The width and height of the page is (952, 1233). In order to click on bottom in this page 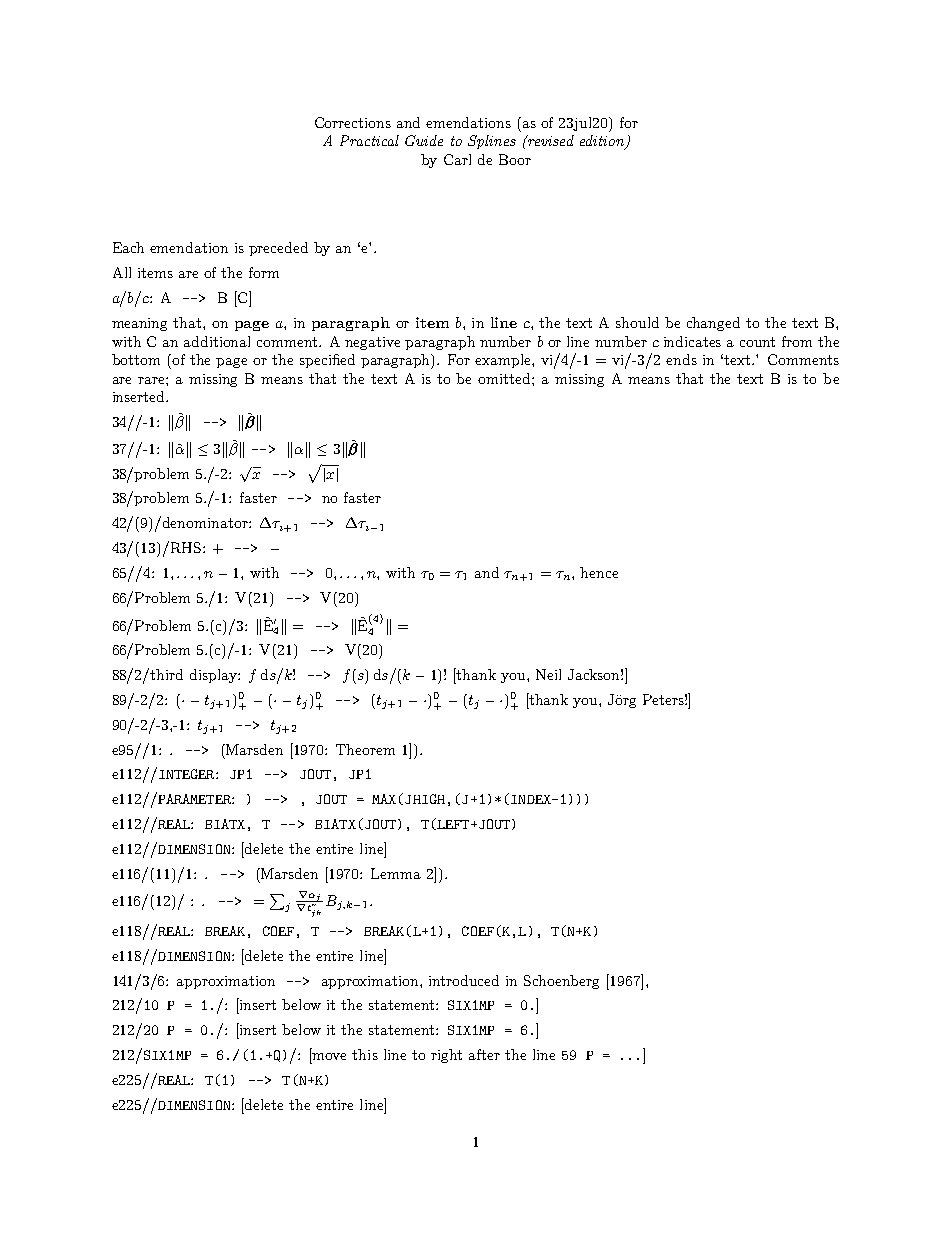, I will do `click(136, 359)`.
